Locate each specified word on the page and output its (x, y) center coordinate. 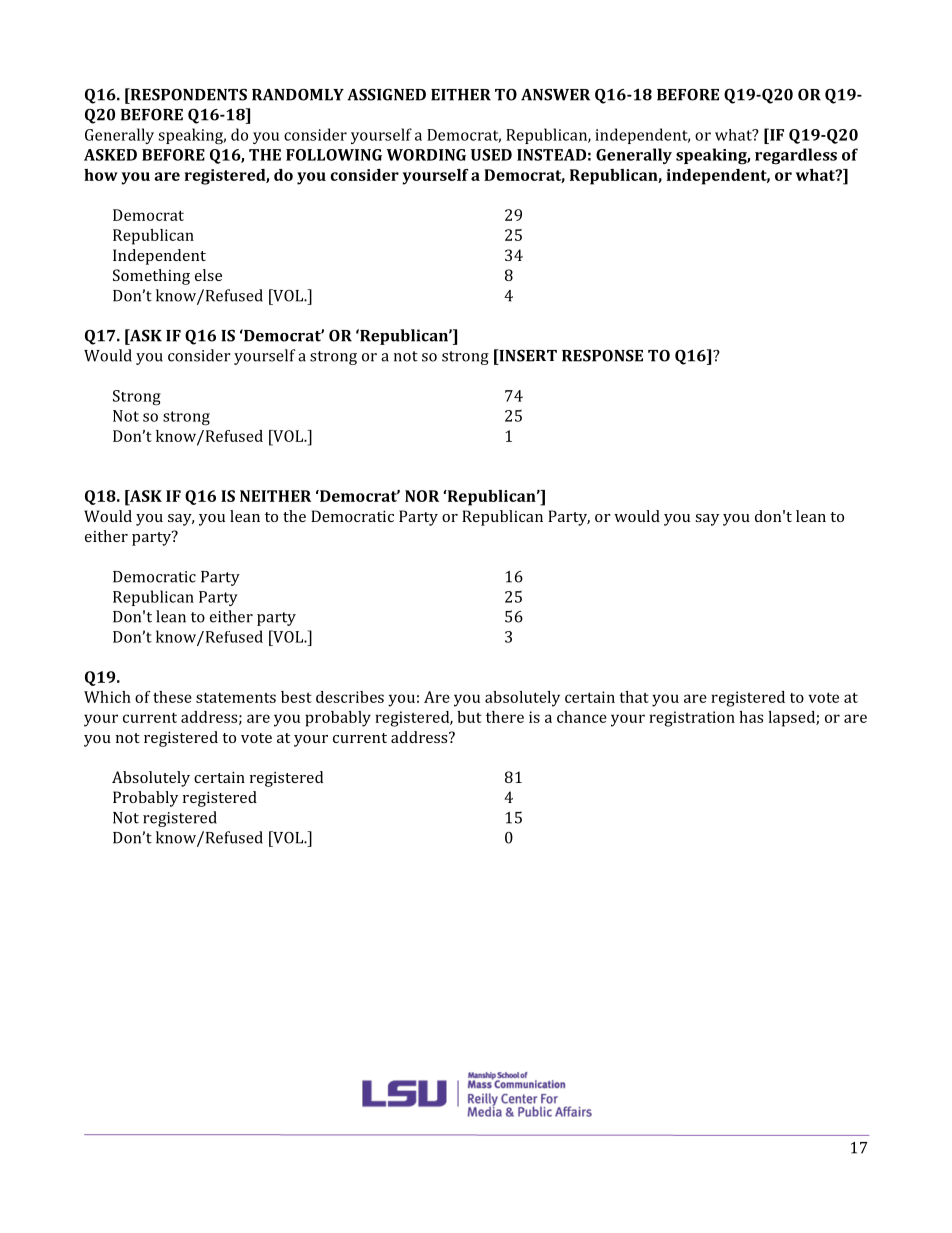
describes (350, 697)
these (172, 697)
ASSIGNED (386, 94)
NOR (422, 496)
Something (151, 277)
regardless (796, 156)
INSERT (527, 355)
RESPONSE (602, 355)
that (634, 697)
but (469, 717)
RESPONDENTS (187, 94)
